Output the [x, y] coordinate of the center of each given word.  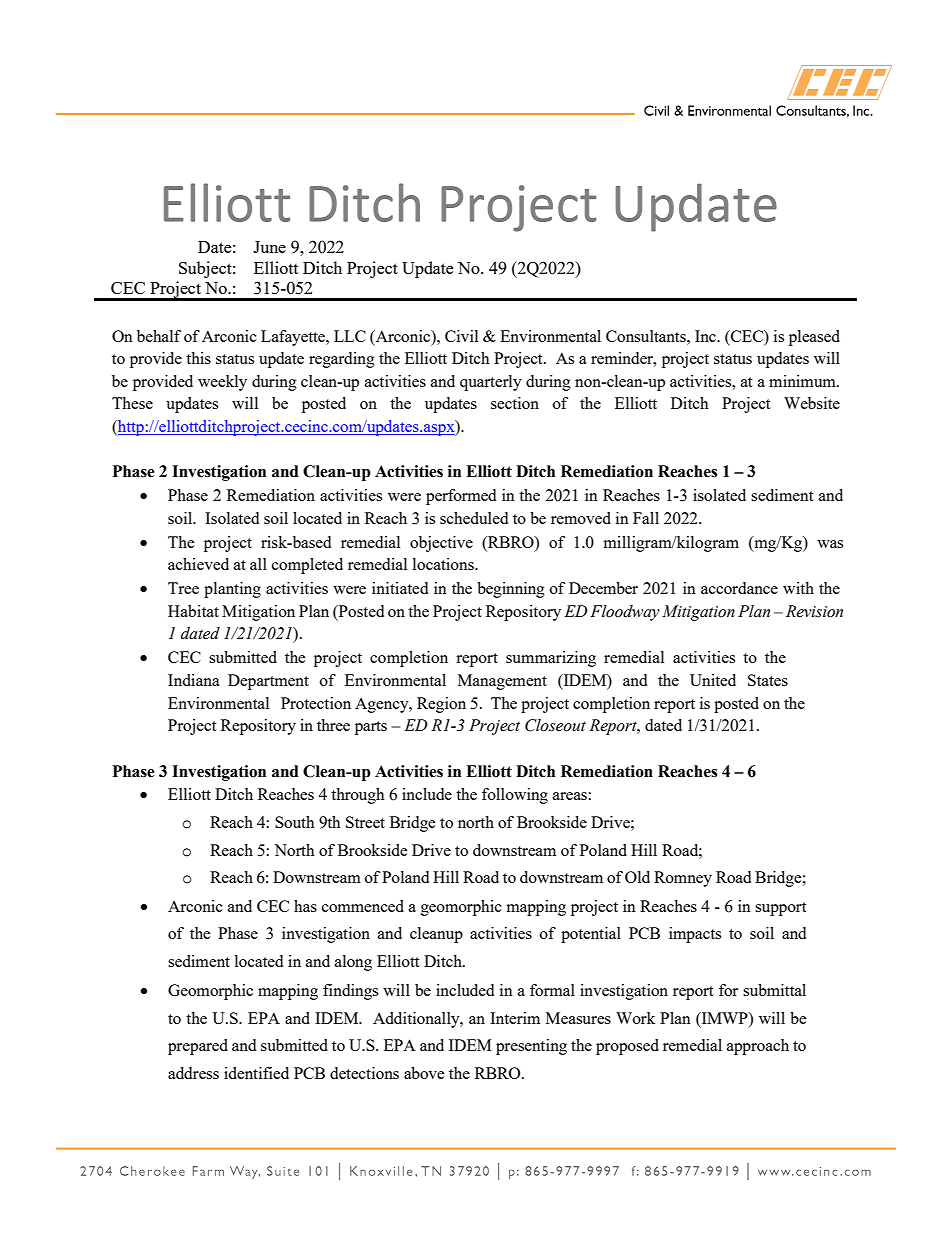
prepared [198, 1047]
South [295, 822]
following [515, 796]
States [768, 680]
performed [461, 497]
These [132, 403]
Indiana [194, 680]
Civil [461, 336]
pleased [814, 338]
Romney [683, 879]
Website [812, 403]
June [269, 247]
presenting [531, 1047]
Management [502, 682]
